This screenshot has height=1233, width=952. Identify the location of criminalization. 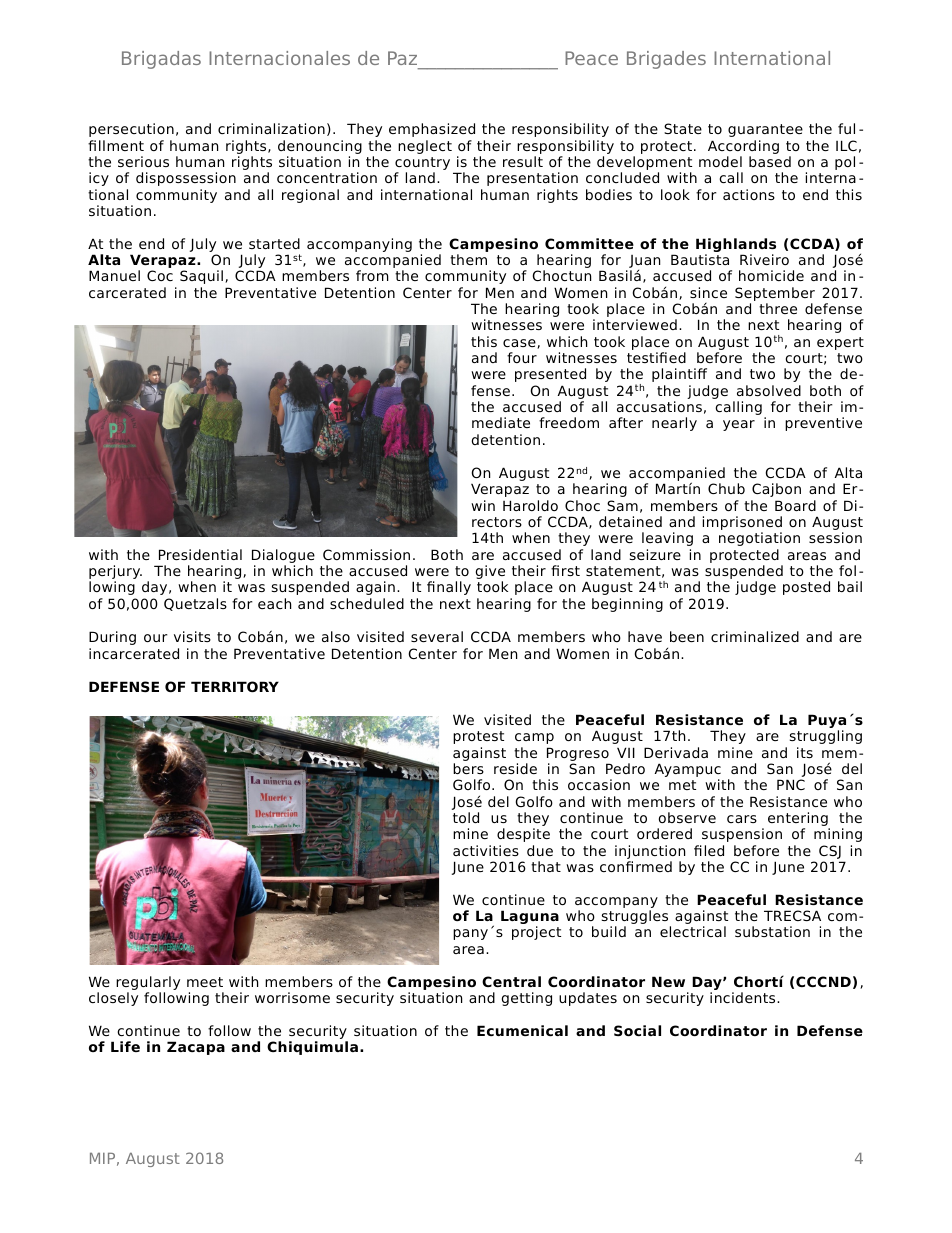
(271, 128).
